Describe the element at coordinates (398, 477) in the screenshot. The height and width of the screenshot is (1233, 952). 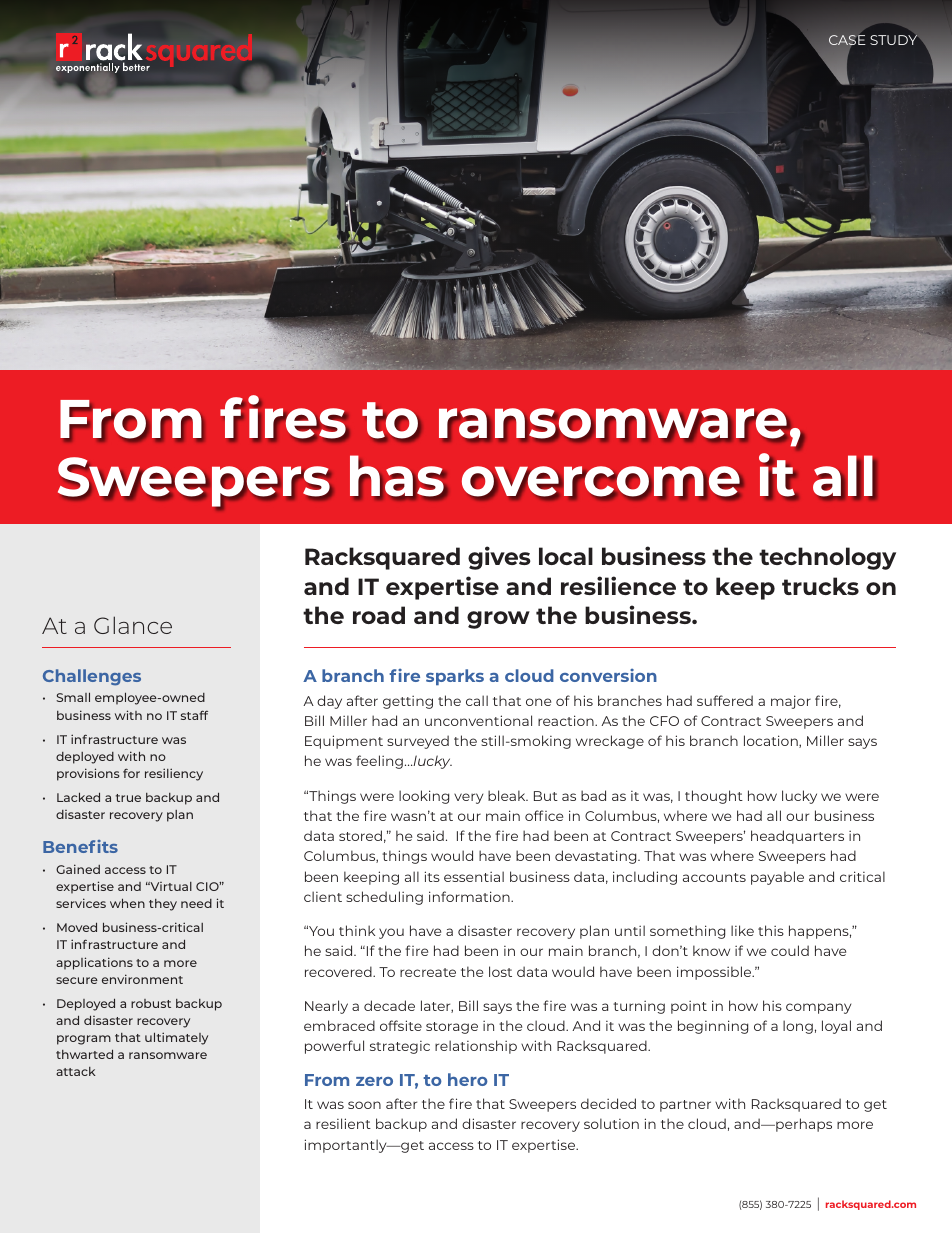
I see `has` at that location.
